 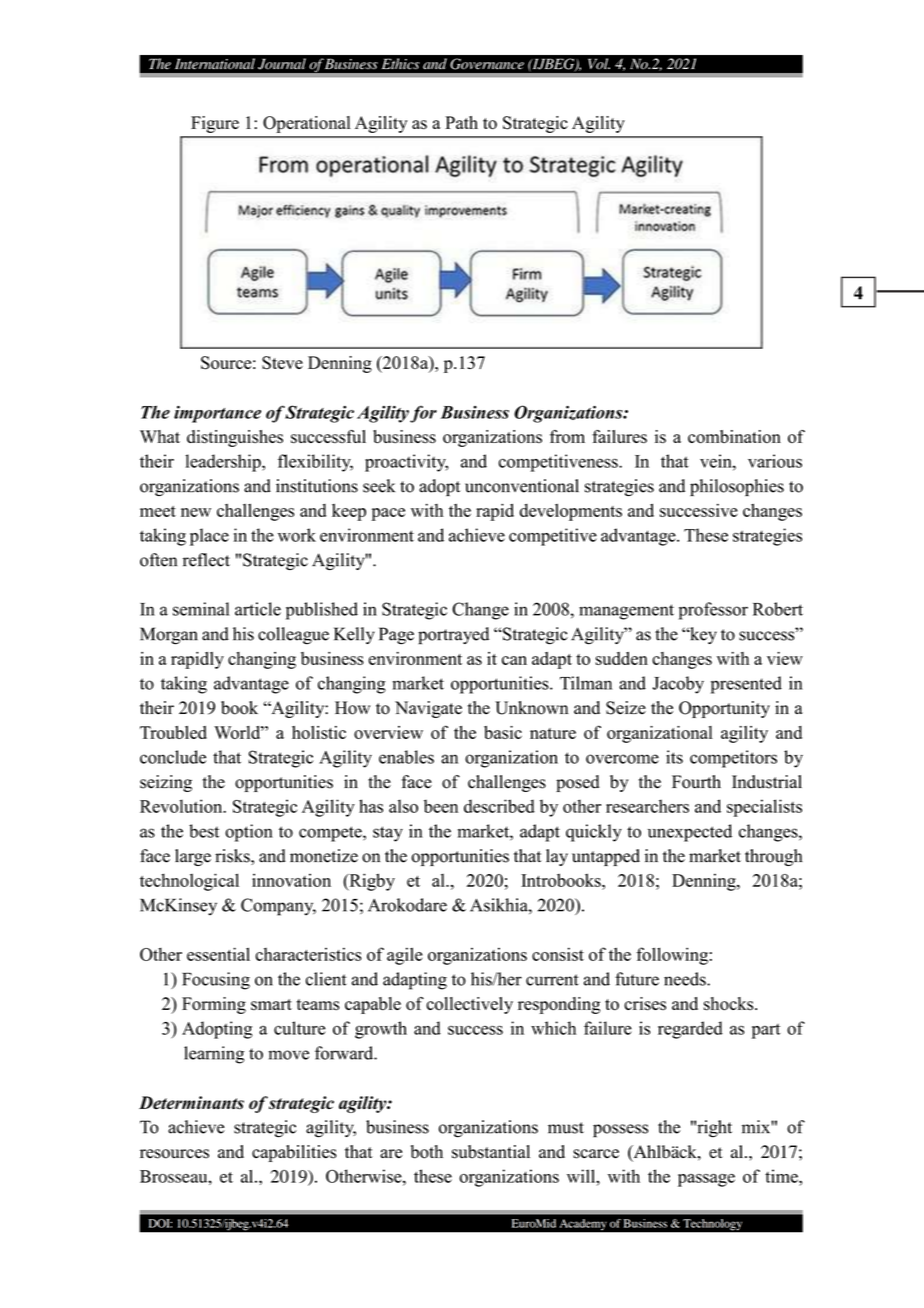 I want to click on leadership, so click(x=224, y=463).
